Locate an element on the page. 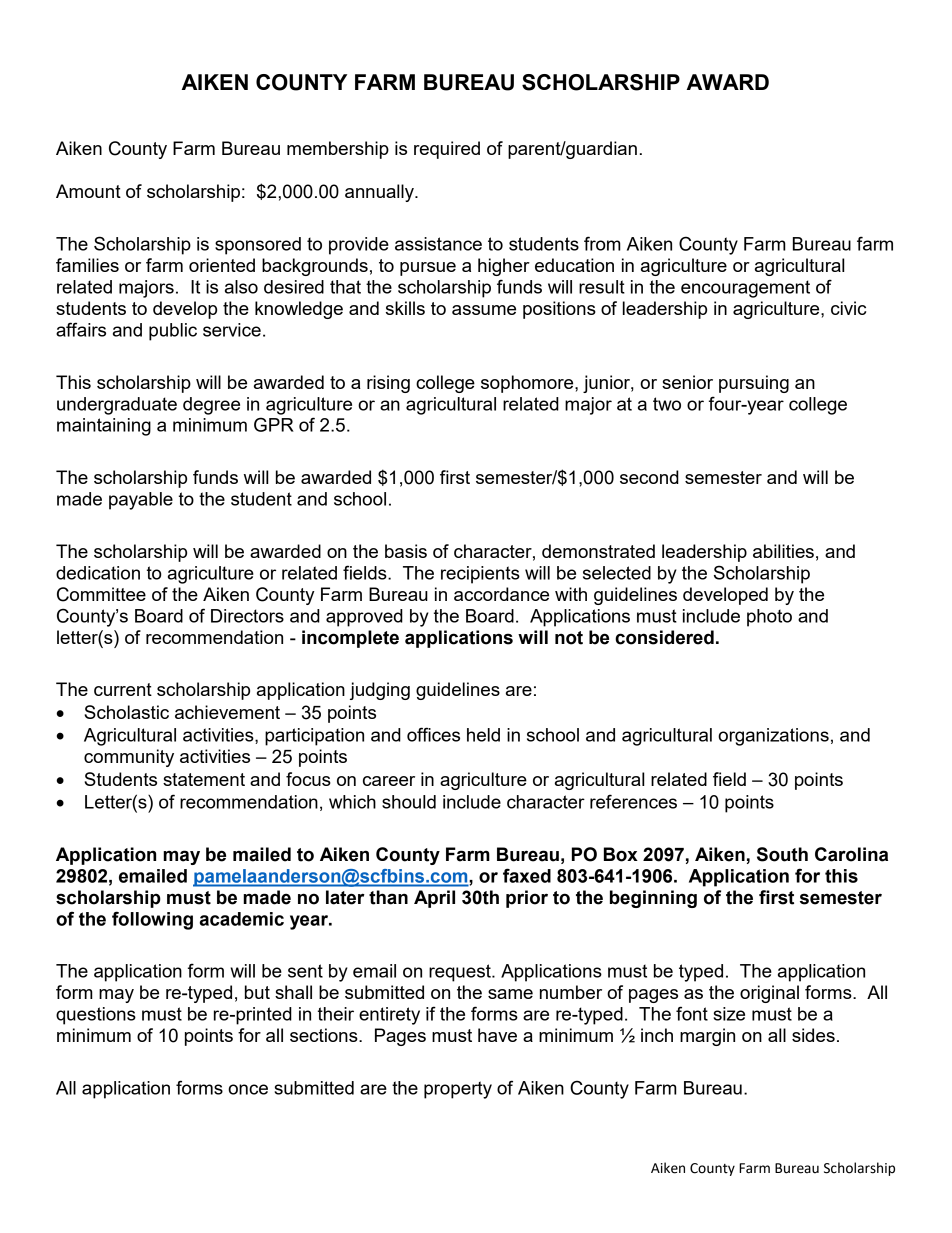 The width and height of the document is (952, 1233). payable is located at coordinates (141, 501).
